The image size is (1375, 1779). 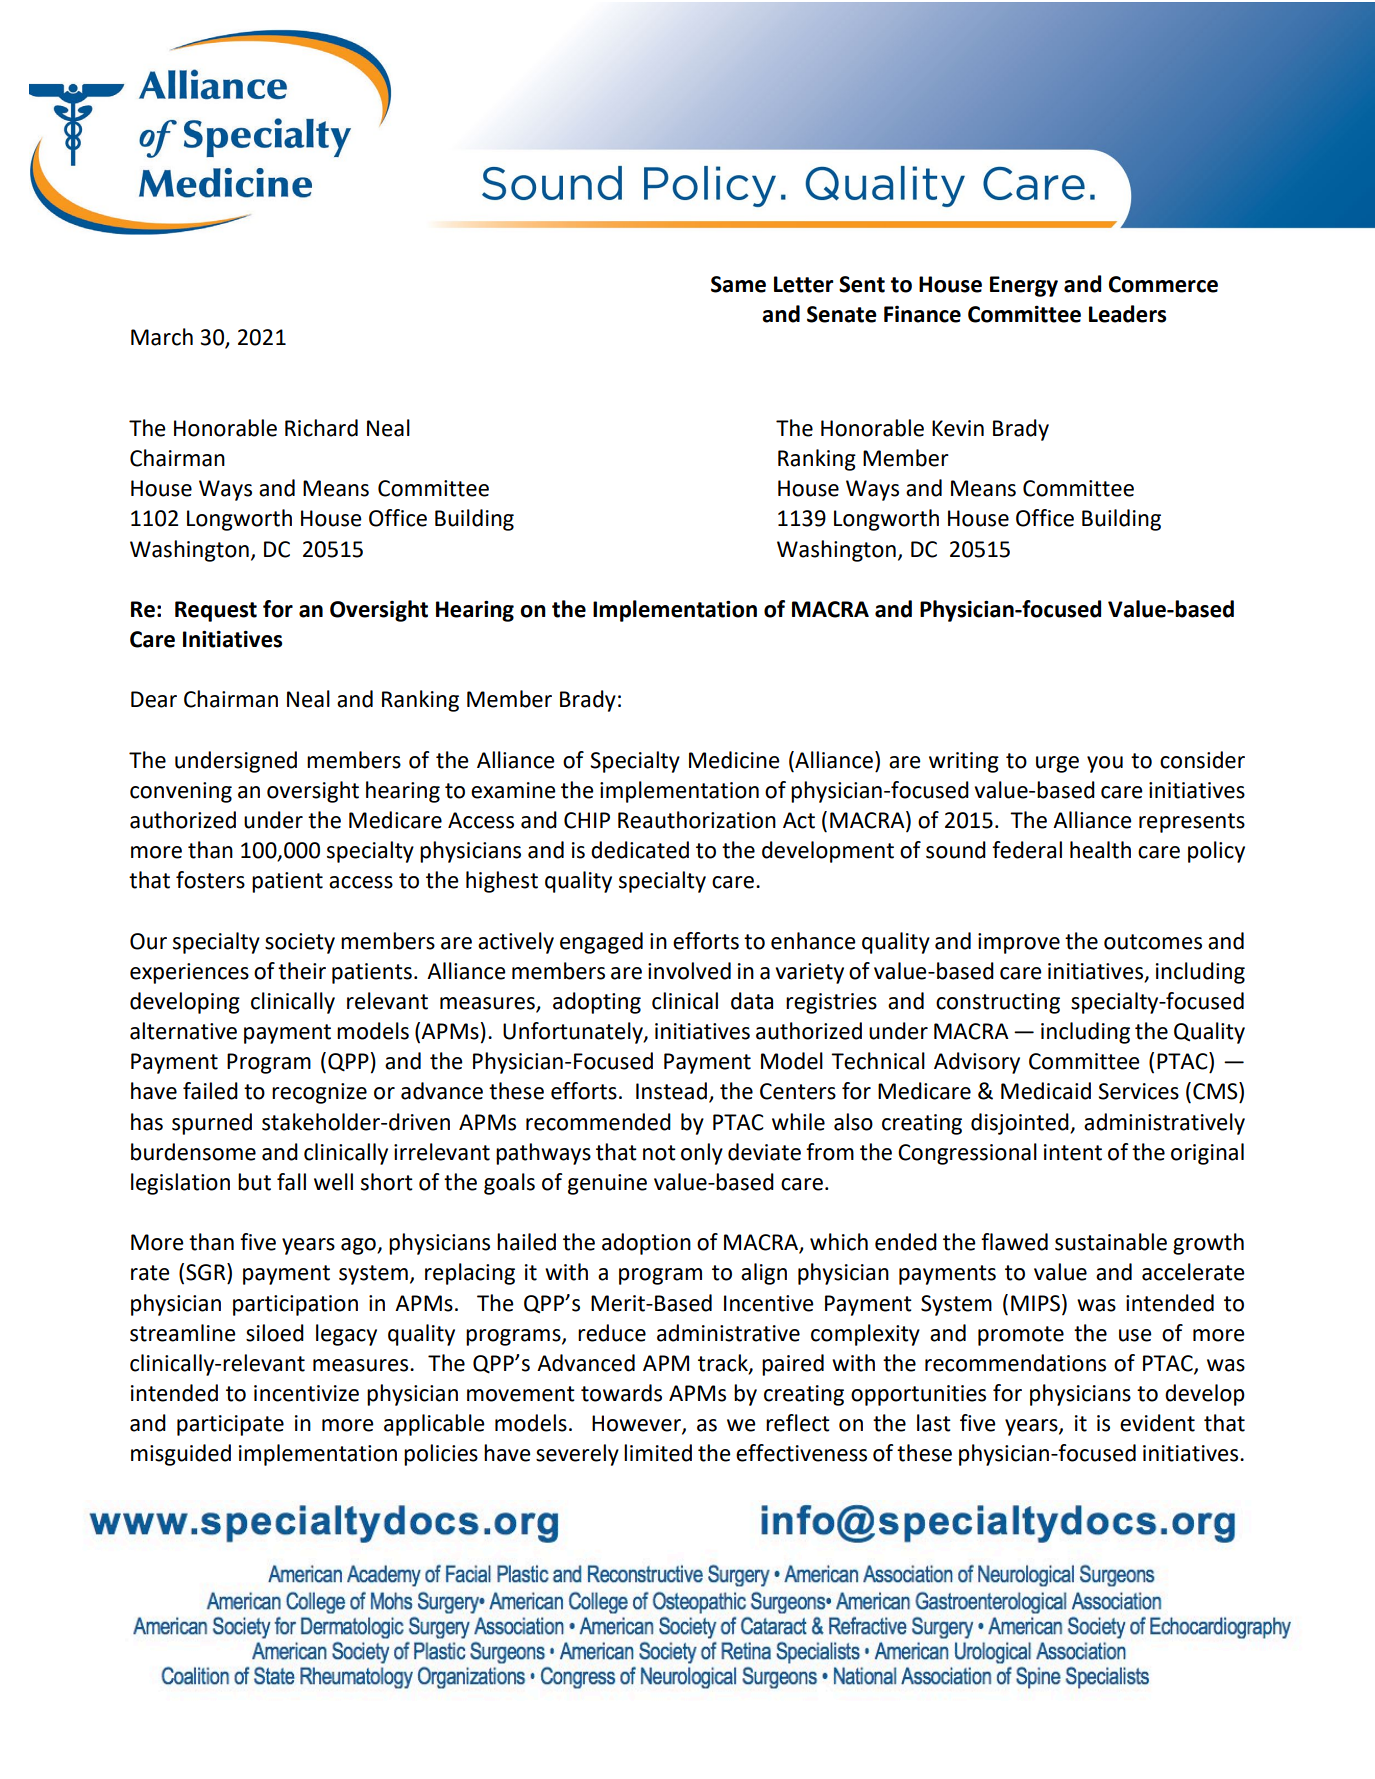 What do you see at coordinates (162, 337) in the screenshot?
I see `March` at bounding box center [162, 337].
